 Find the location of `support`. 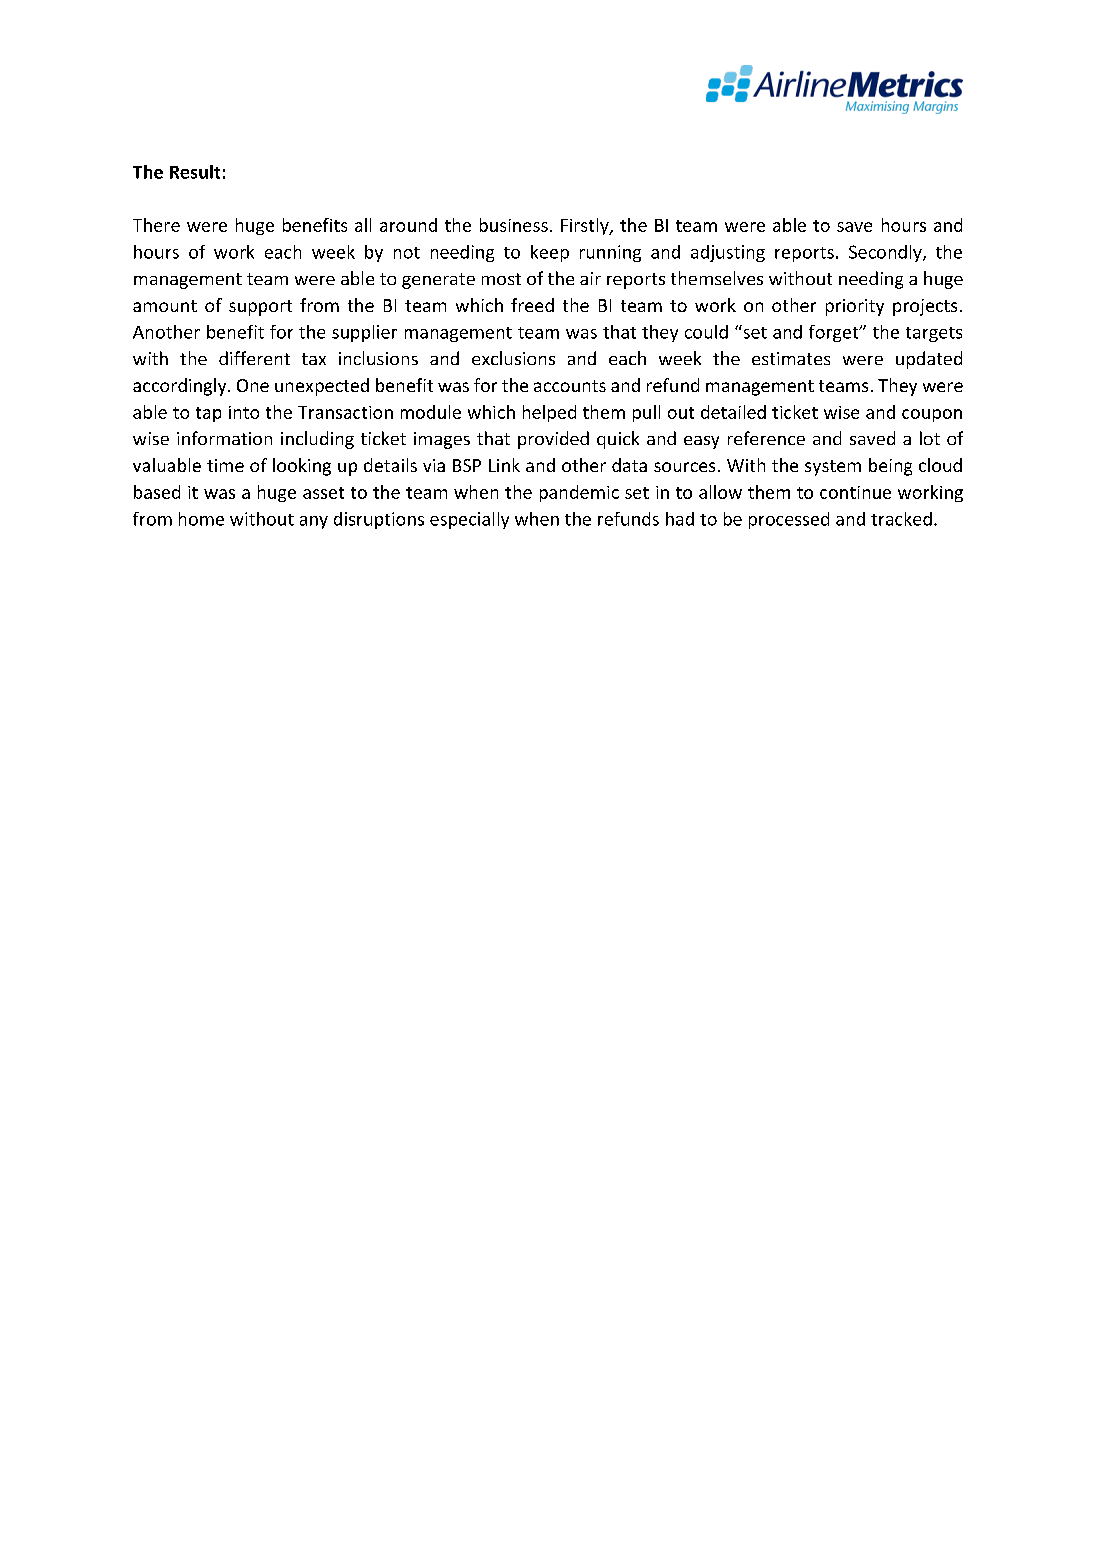

support is located at coordinates (260, 308).
